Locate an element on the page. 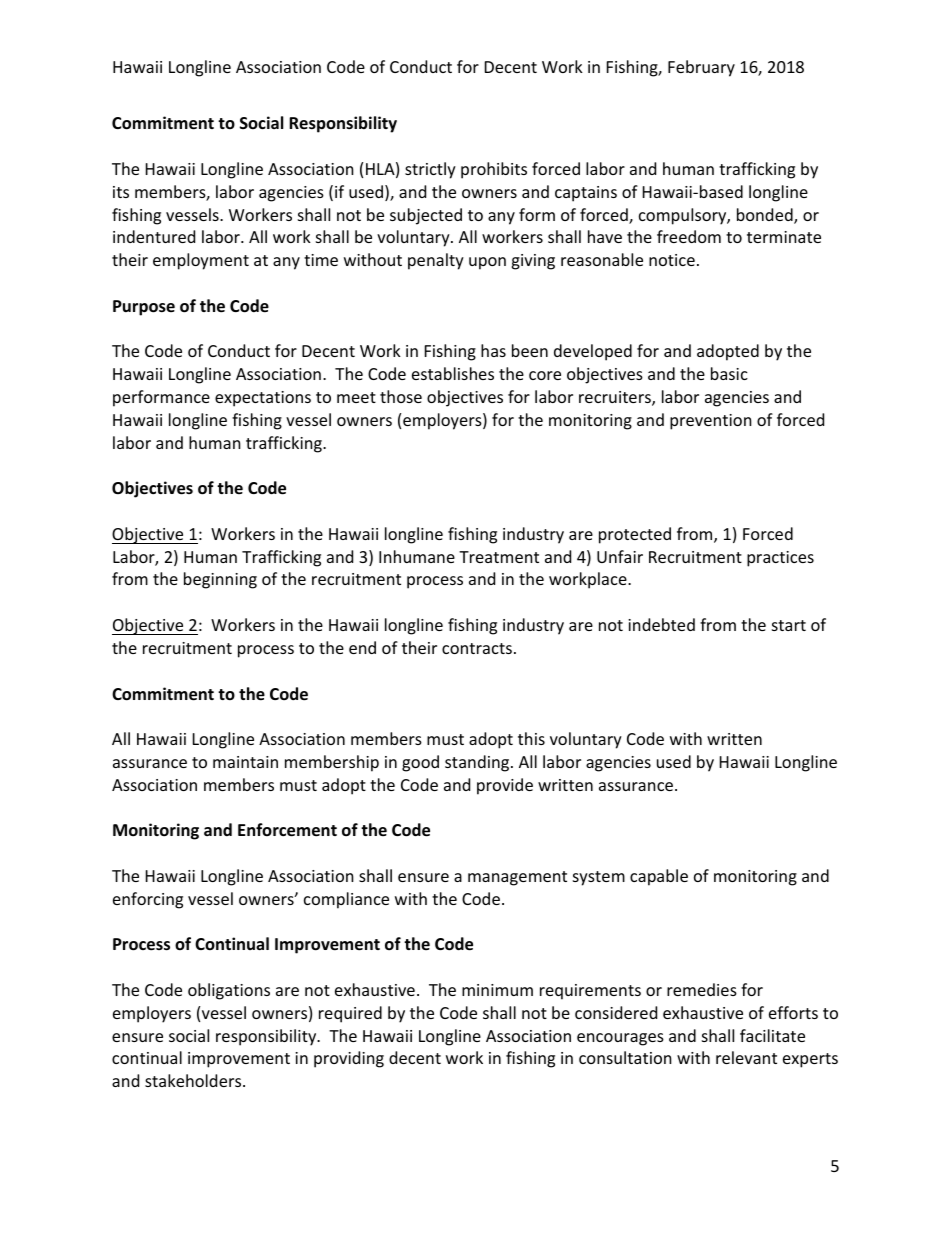 This image has height=1233, width=952. beginning is located at coordinates (220, 580).
